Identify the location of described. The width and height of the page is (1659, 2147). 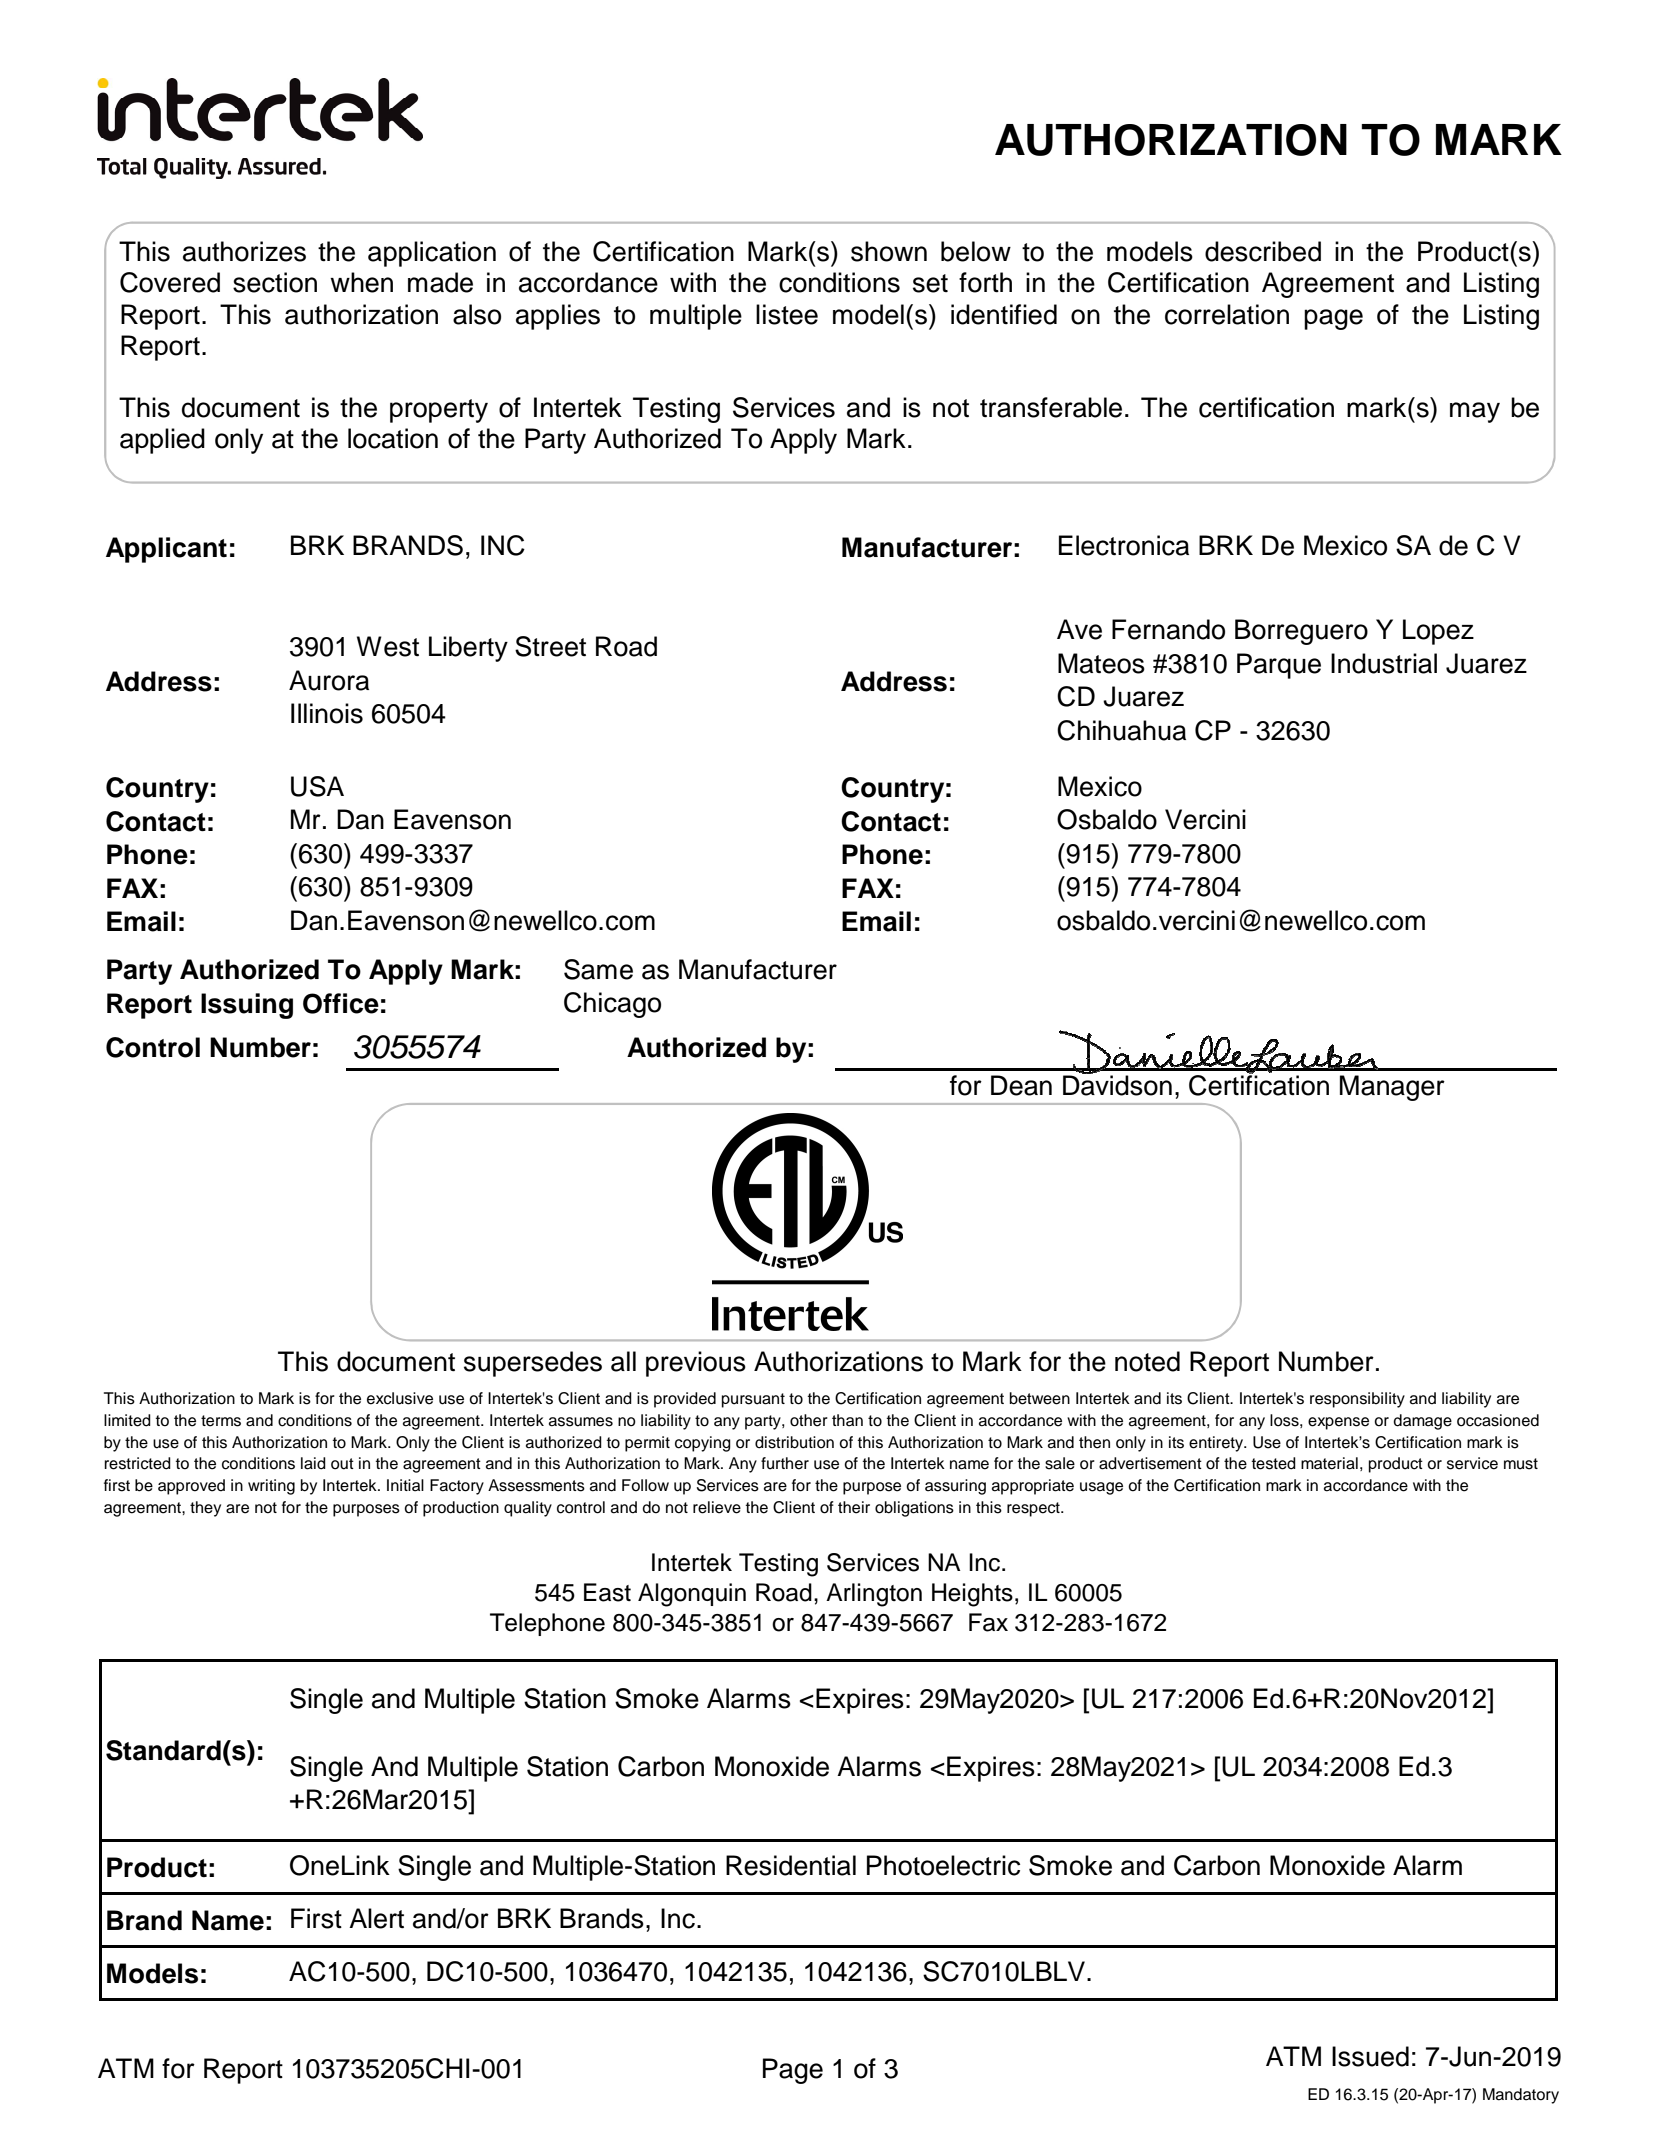
(1263, 251).
